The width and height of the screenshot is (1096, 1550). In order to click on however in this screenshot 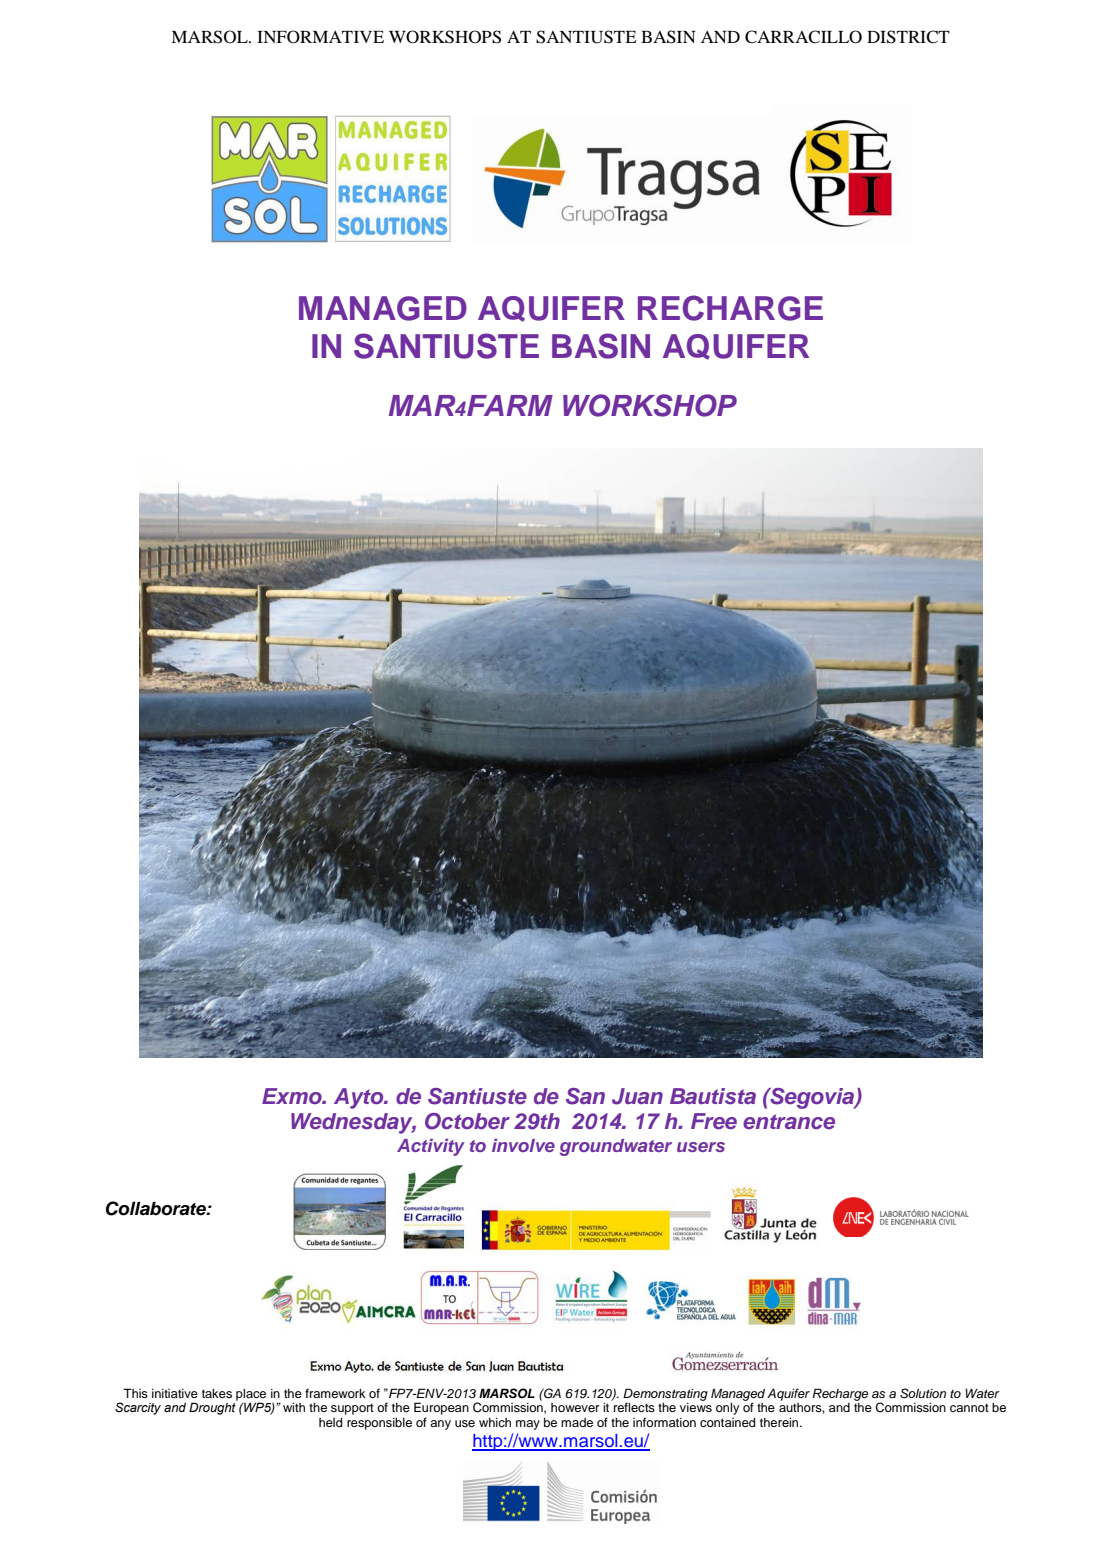, I will do `click(575, 1407)`.
